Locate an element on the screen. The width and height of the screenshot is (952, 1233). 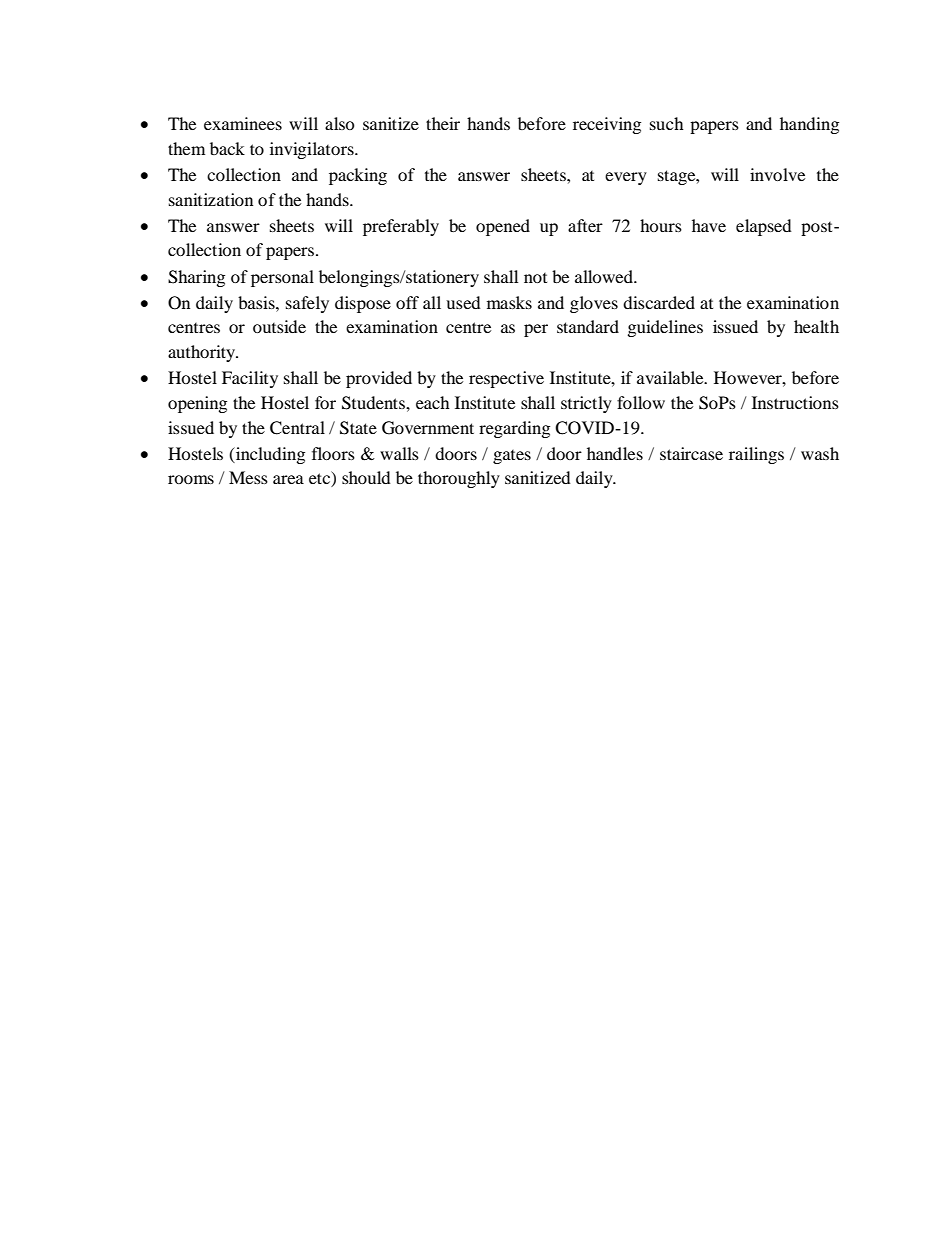
their is located at coordinates (443, 123).
